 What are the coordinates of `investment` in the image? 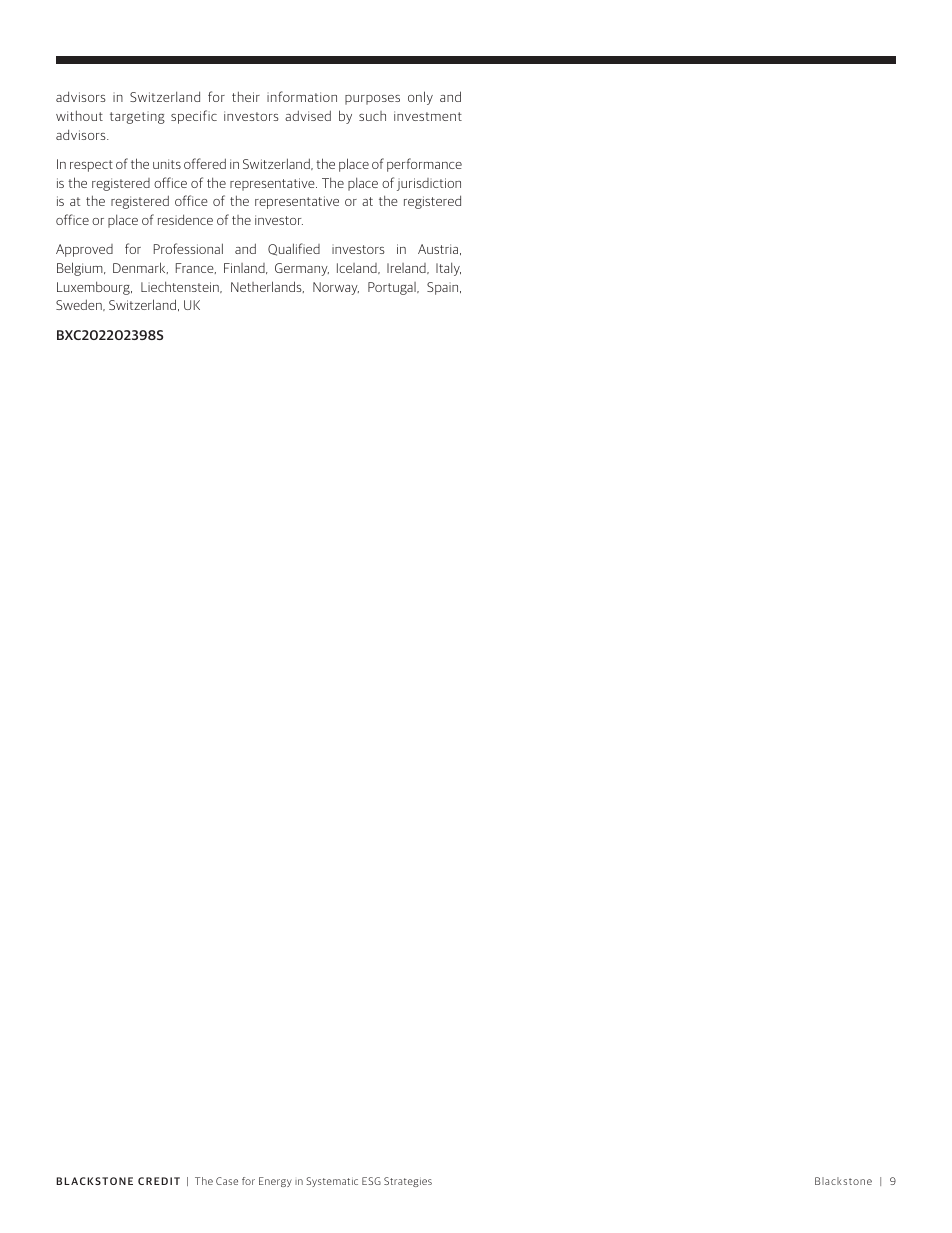 It's located at (428, 116).
